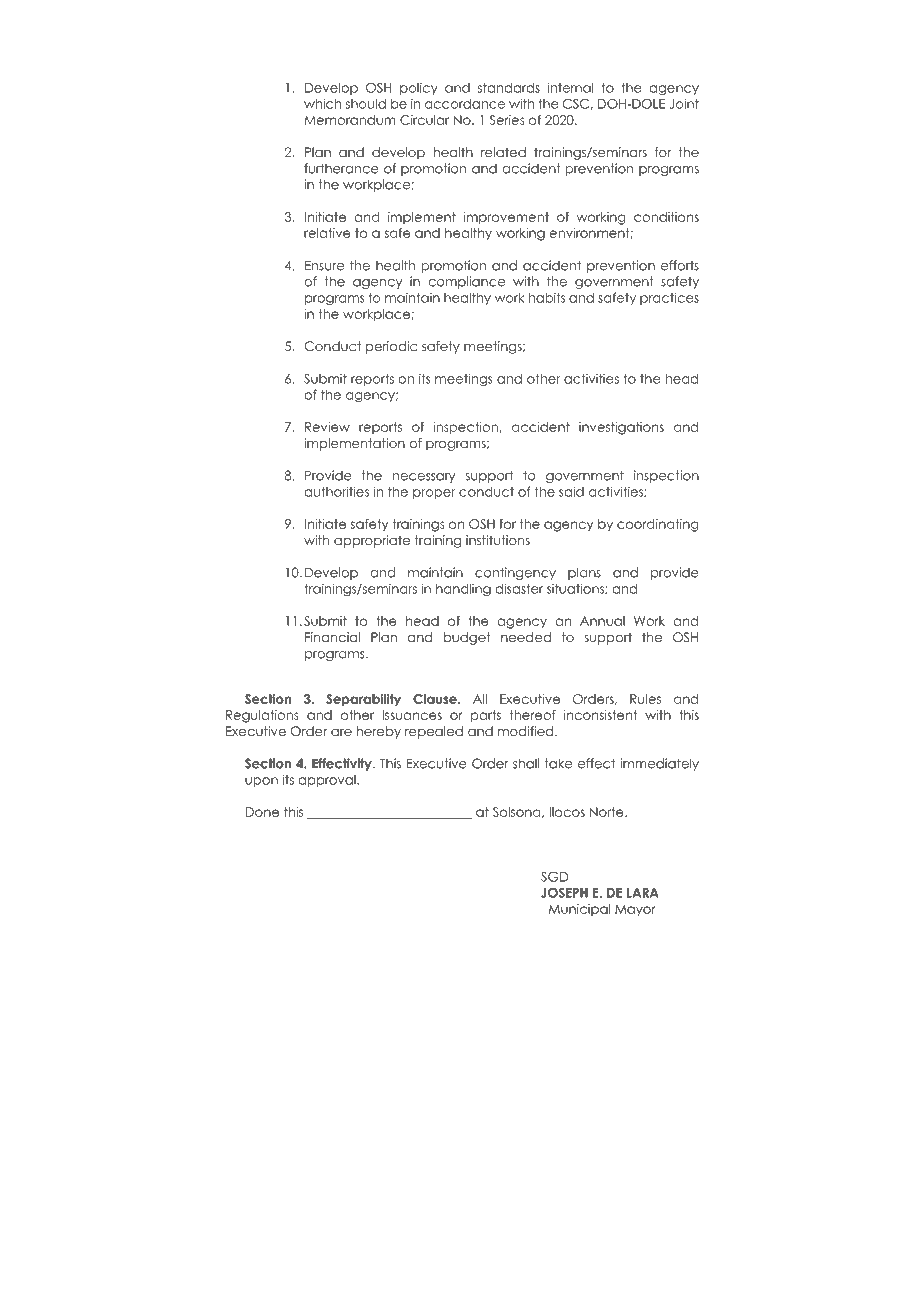 The height and width of the screenshot is (1308, 924). Describe the element at coordinates (657, 525) in the screenshot. I see `coordinating` at that location.
